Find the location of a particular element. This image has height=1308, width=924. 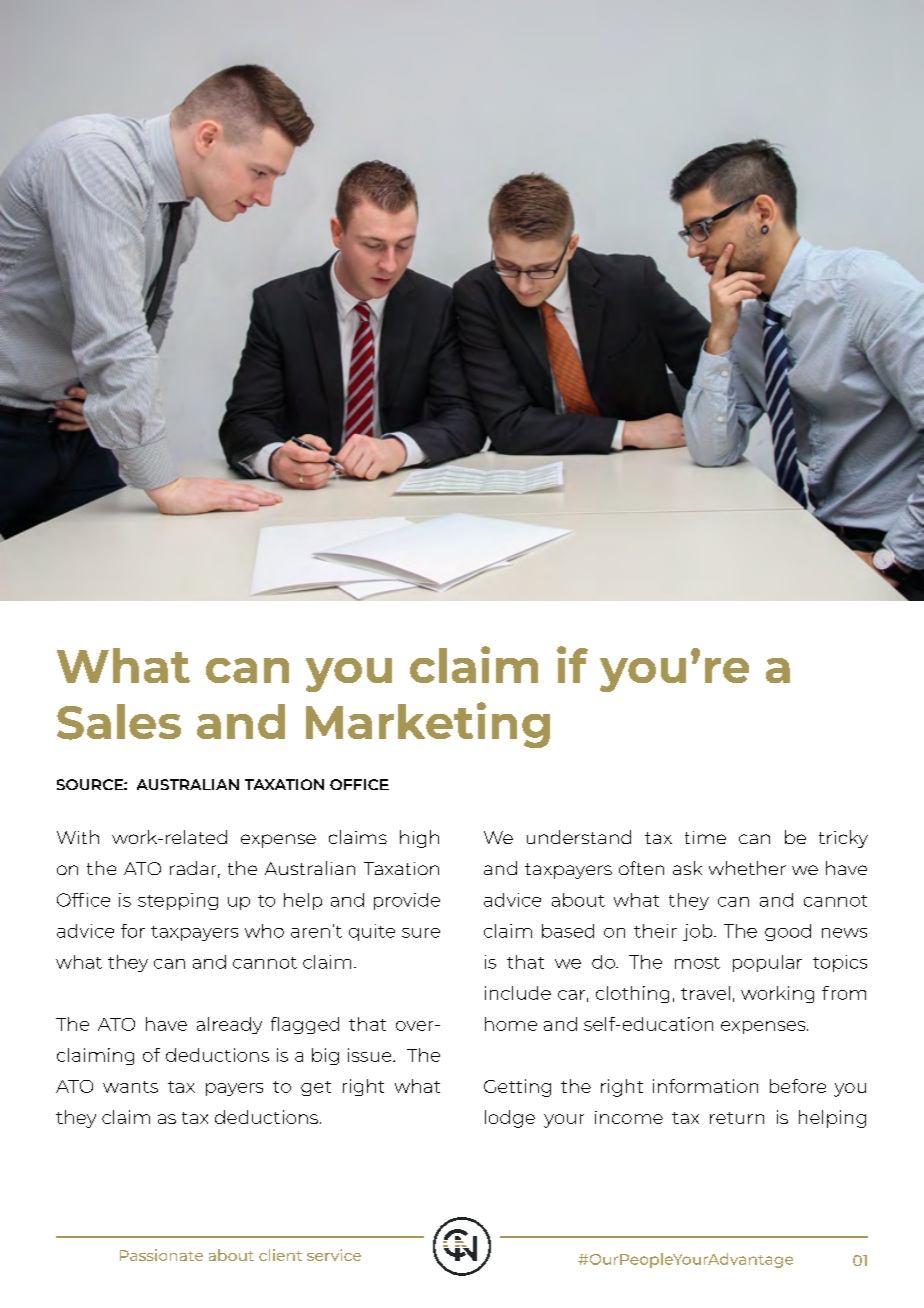

service is located at coordinates (334, 1255).
